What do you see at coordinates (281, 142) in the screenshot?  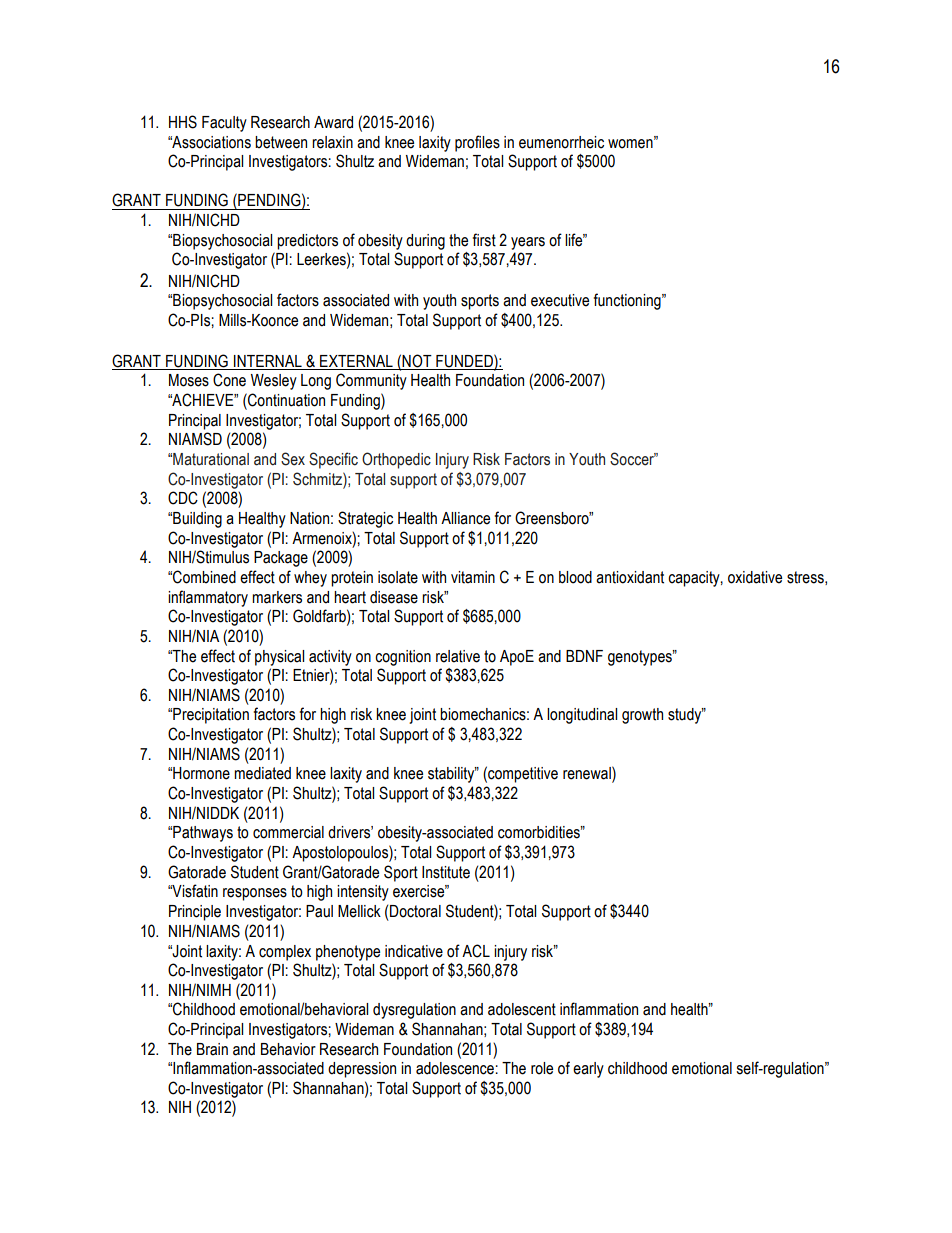 I see `between` at bounding box center [281, 142].
